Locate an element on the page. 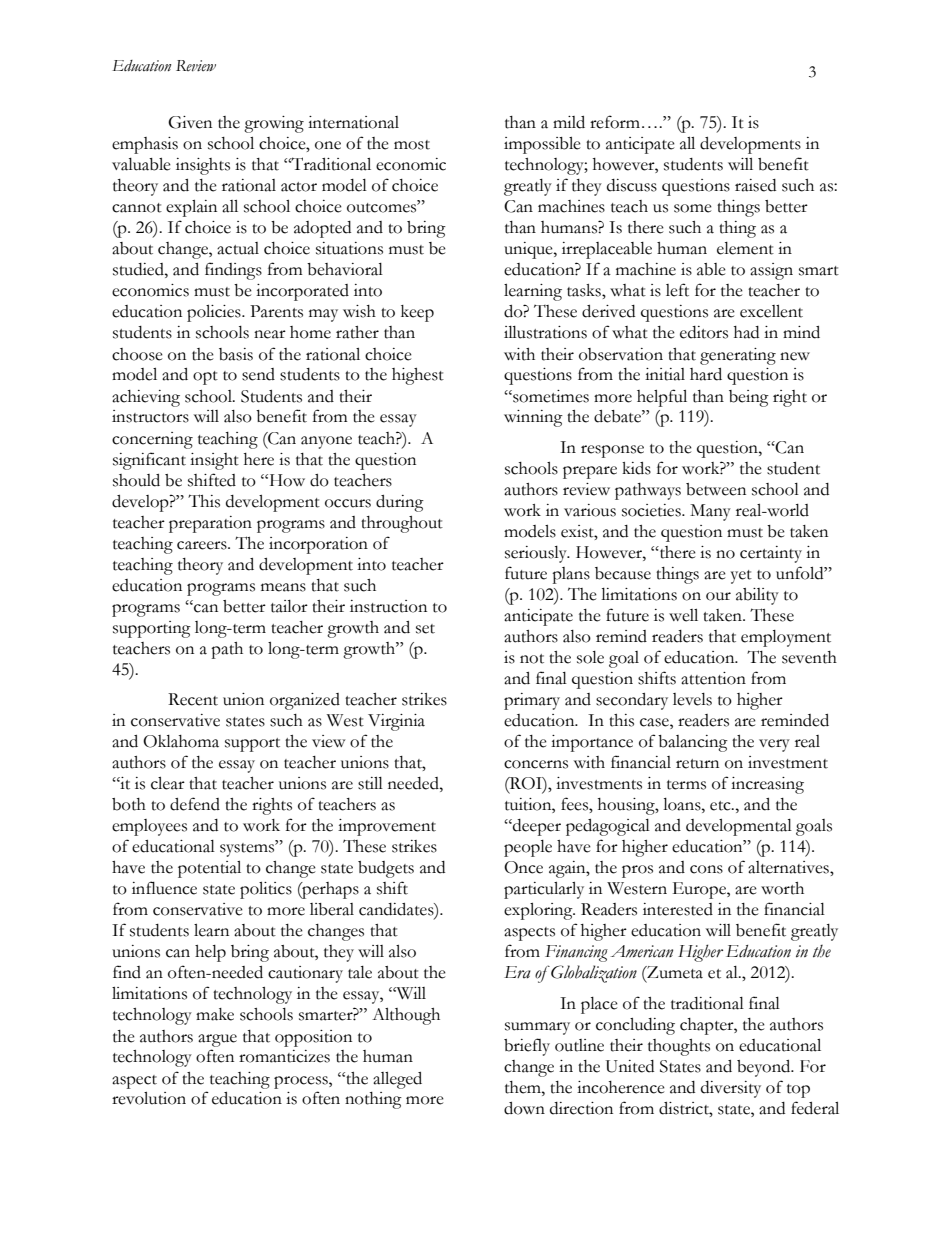 The height and width of the page is (1233, 952). raised is located at coordinates (755, 185).
